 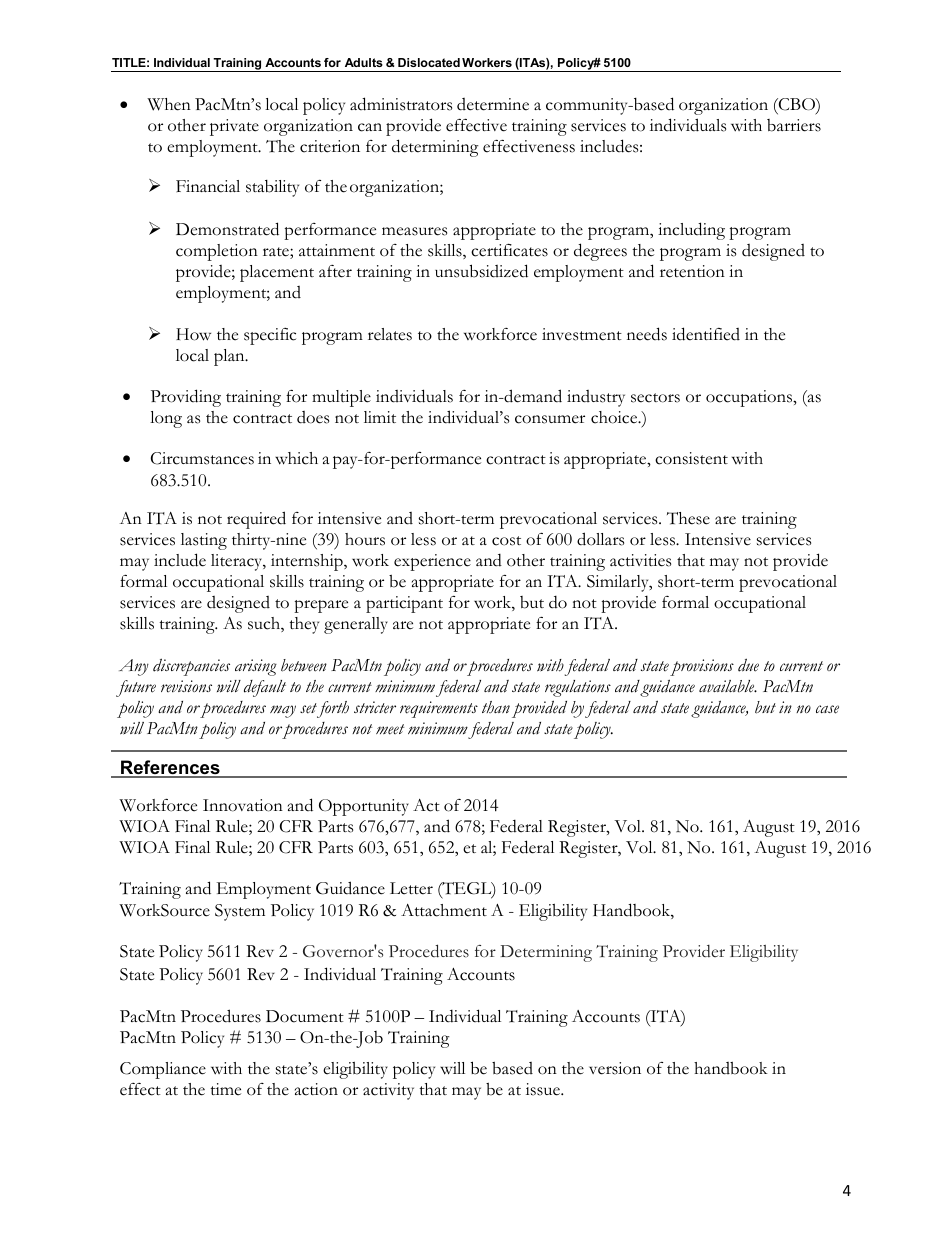 What do you see at coordinates (496, 707) in the document?
I see `than` at bounding box center [496, 707].
